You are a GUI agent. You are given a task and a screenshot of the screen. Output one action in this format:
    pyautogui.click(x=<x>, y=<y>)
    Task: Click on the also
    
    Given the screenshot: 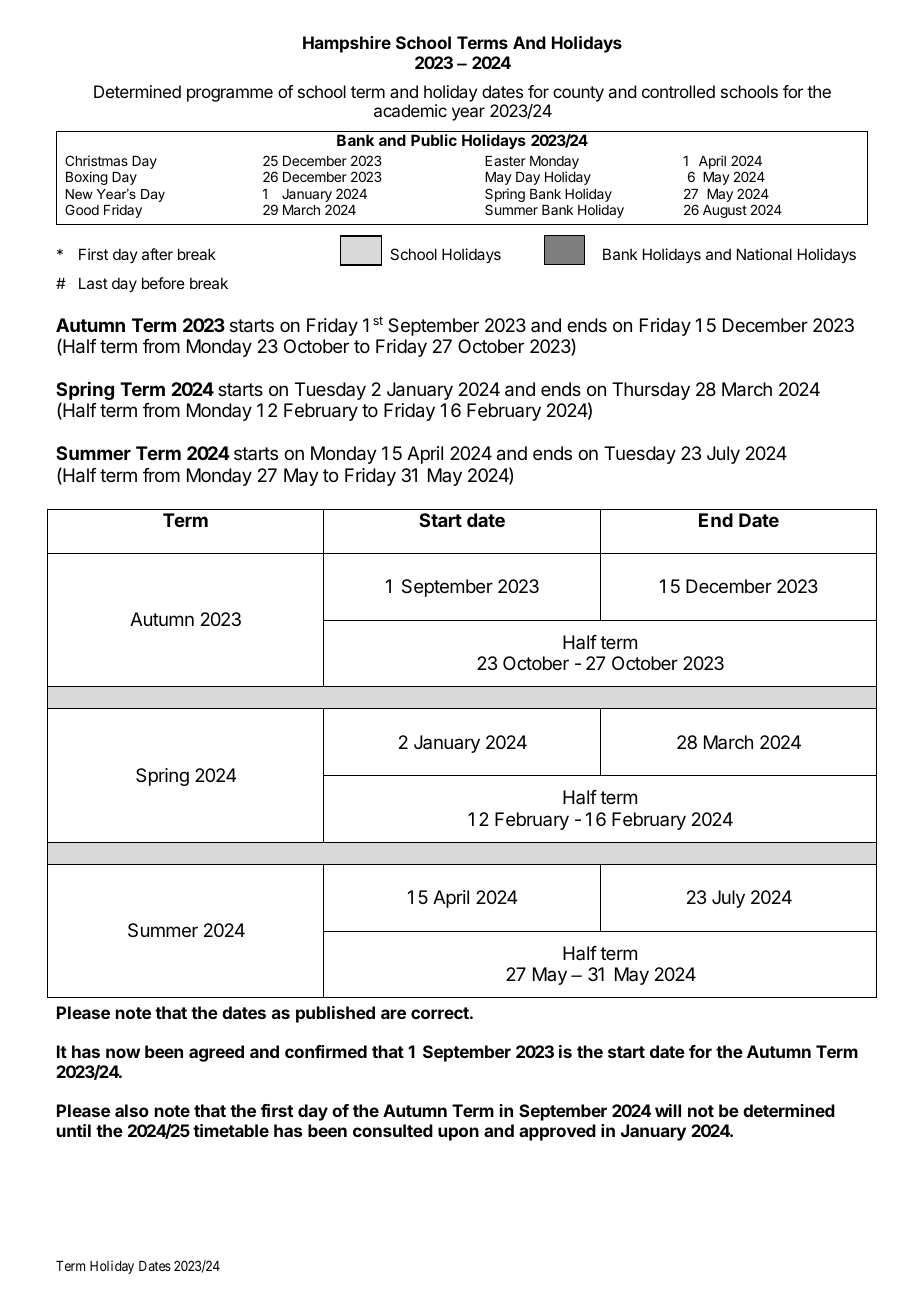 What is the action you would take?
    pyautogui.click(x=132, y=1110)
